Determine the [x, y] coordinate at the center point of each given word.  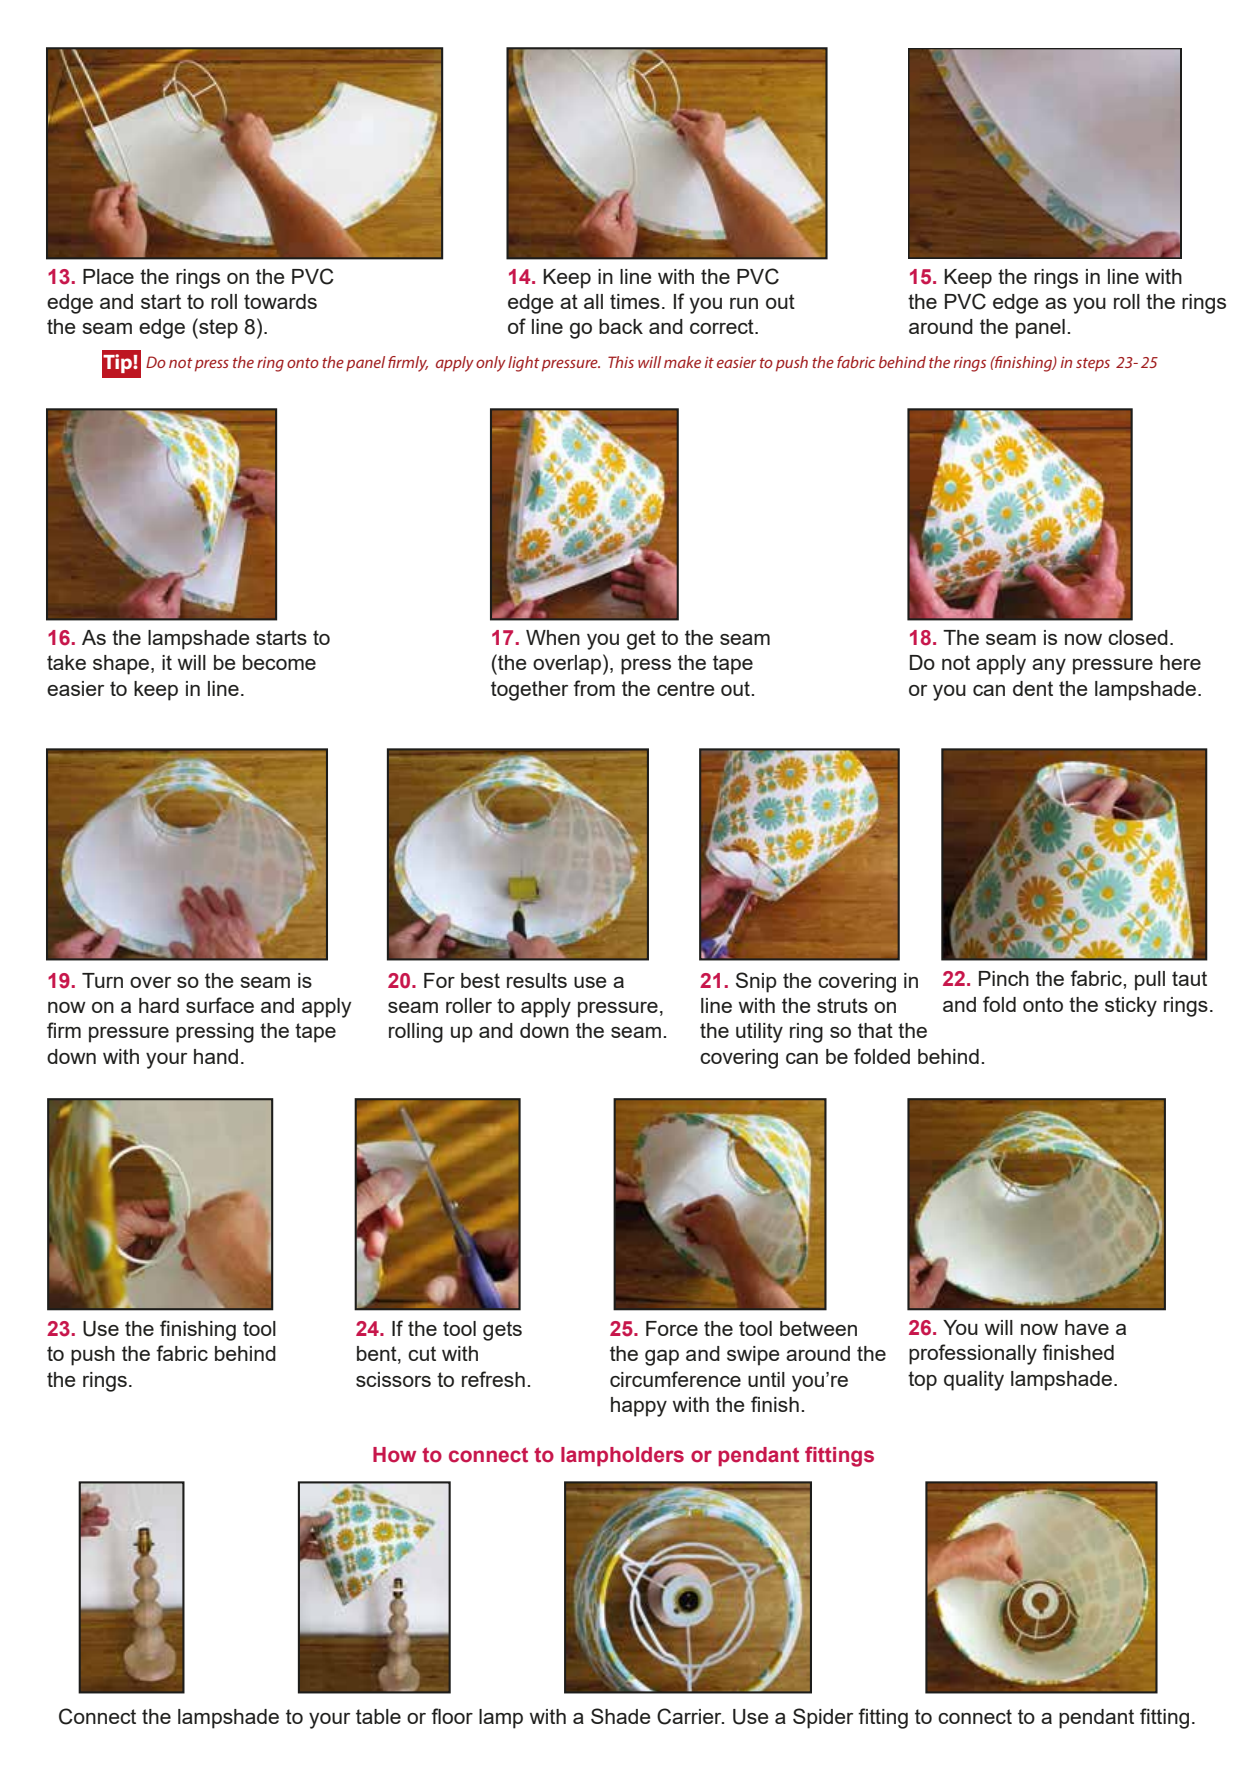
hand [216, 1056]
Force [672, 1328]
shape [121, 665]
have [1087, 1327]
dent [1033, 688]
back [621, 326]
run [744, 303]
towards [280, 301]
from [594, 688]
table [378, 1716]
